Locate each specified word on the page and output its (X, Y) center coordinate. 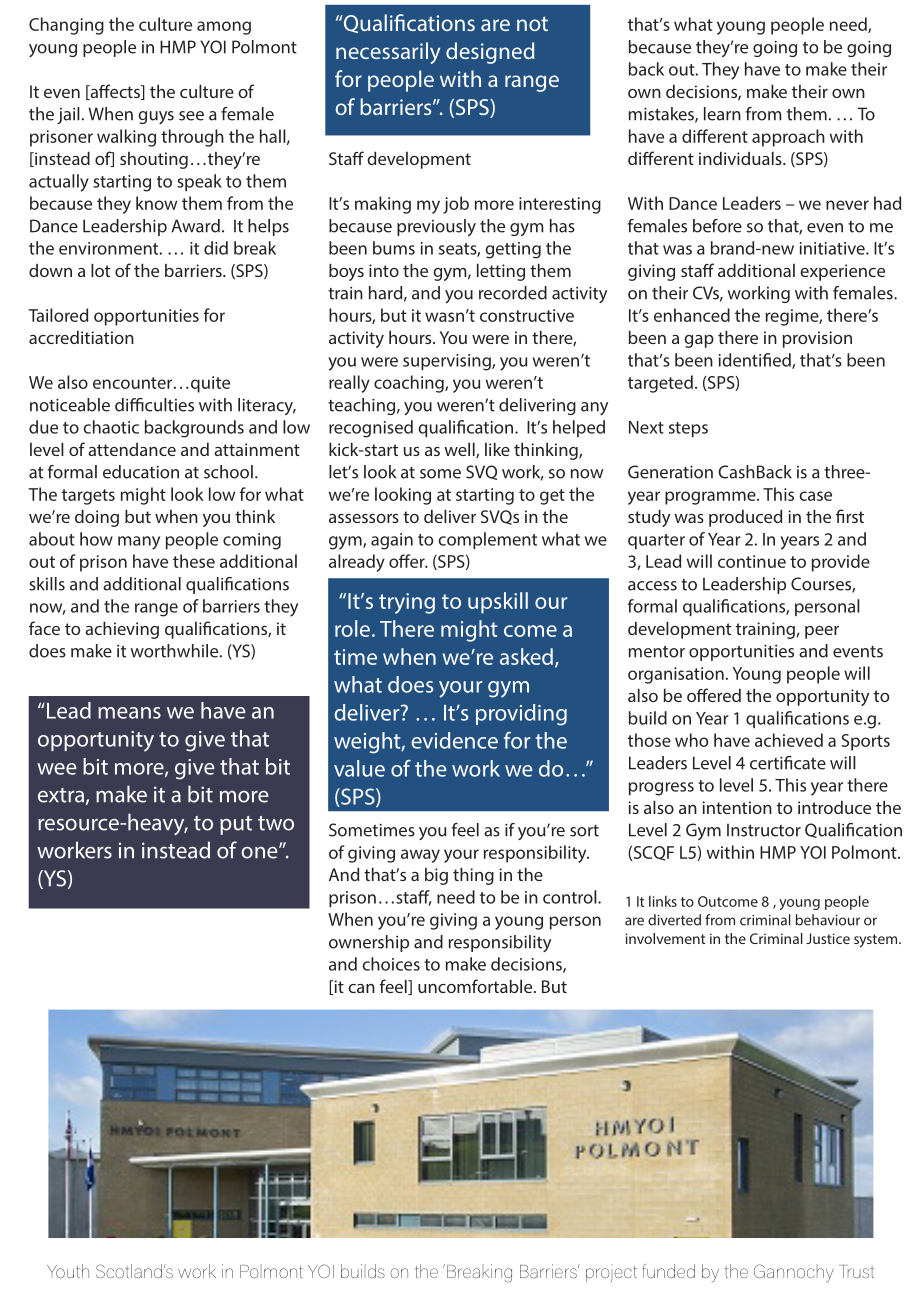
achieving (122, 630)
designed (490, 53)
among (224, 28)
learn (722, 114)
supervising (448, 362)
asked (526, 656)
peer (822, 632)
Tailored (58, 315)
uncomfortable (476, 986)
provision (817, 339)
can (361, 988)
